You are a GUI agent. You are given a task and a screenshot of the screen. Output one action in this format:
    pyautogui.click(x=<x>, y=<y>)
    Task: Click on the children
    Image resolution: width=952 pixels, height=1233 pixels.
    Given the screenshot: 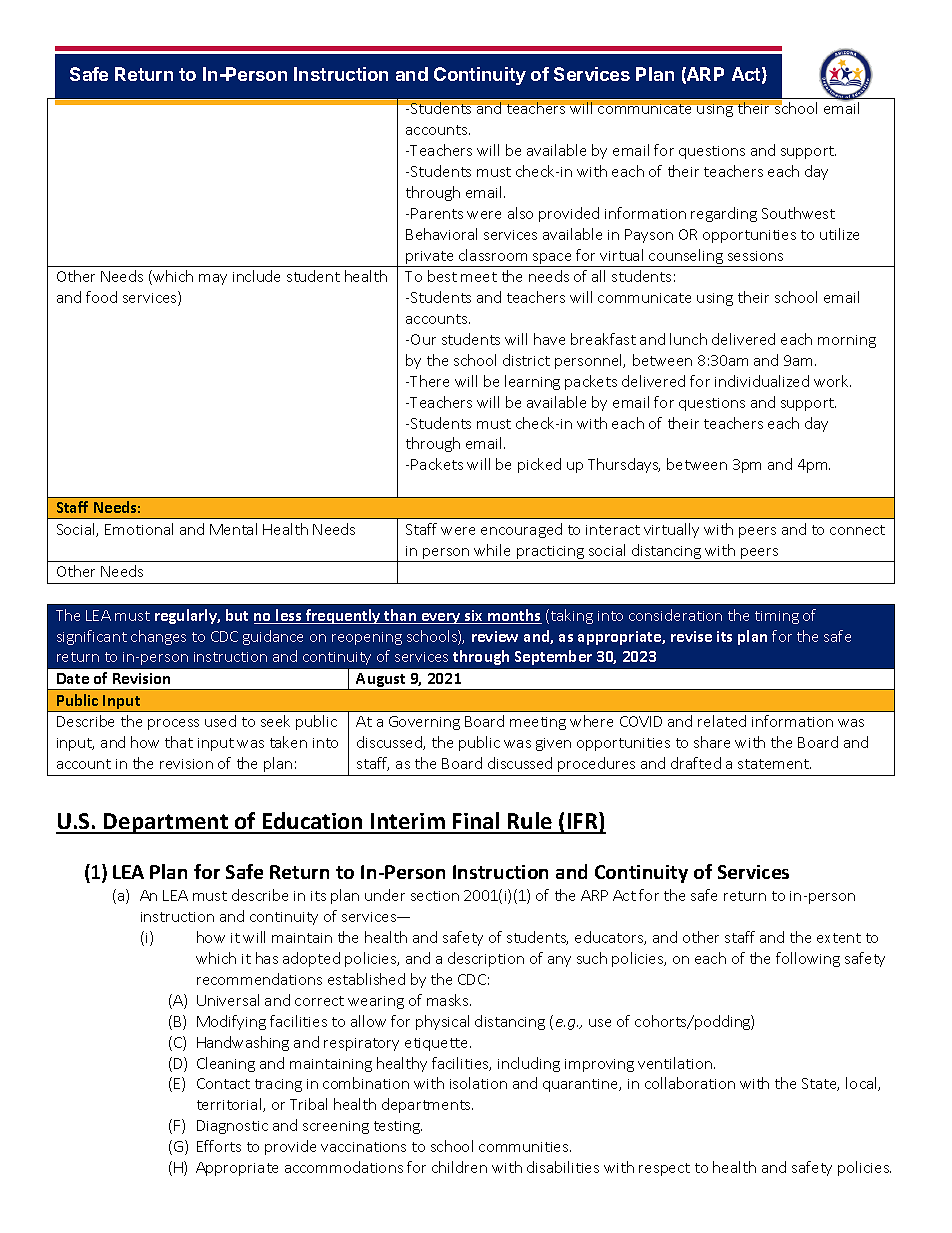 What is the action you would take?
    pyautogui.click(x=459, y=1167)
